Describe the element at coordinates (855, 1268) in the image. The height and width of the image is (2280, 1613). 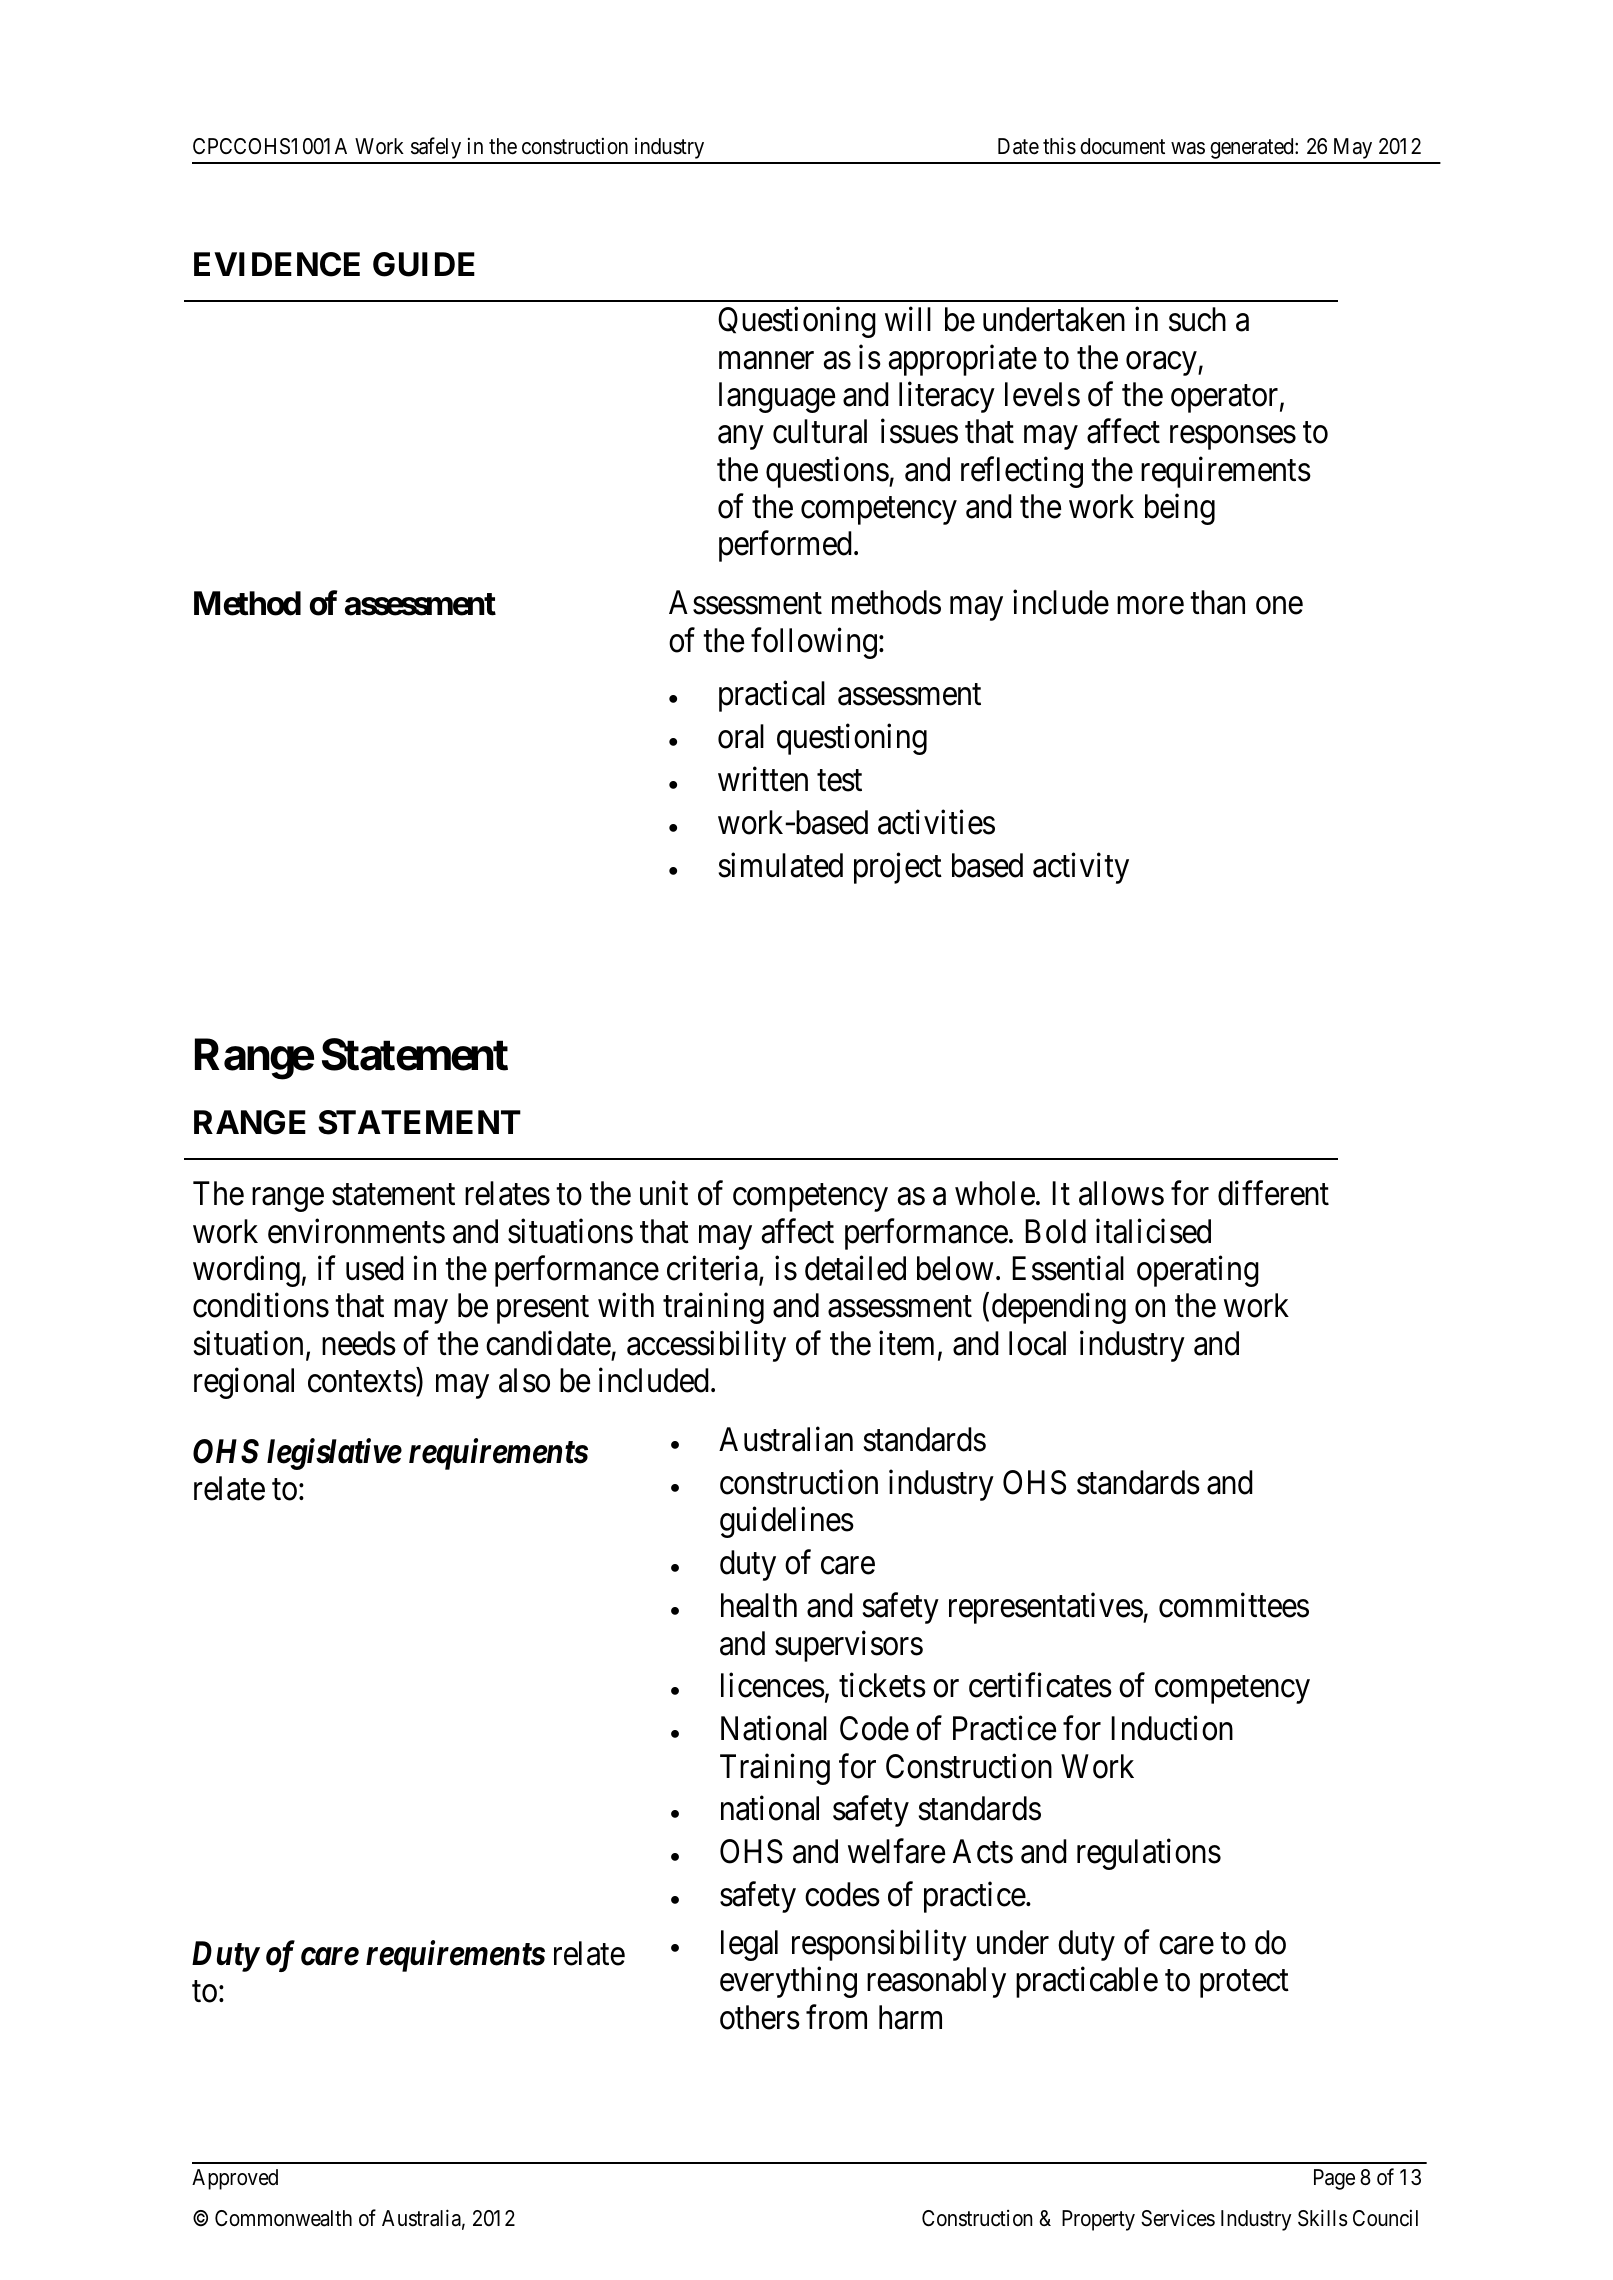
I see `detailed` at that location.
